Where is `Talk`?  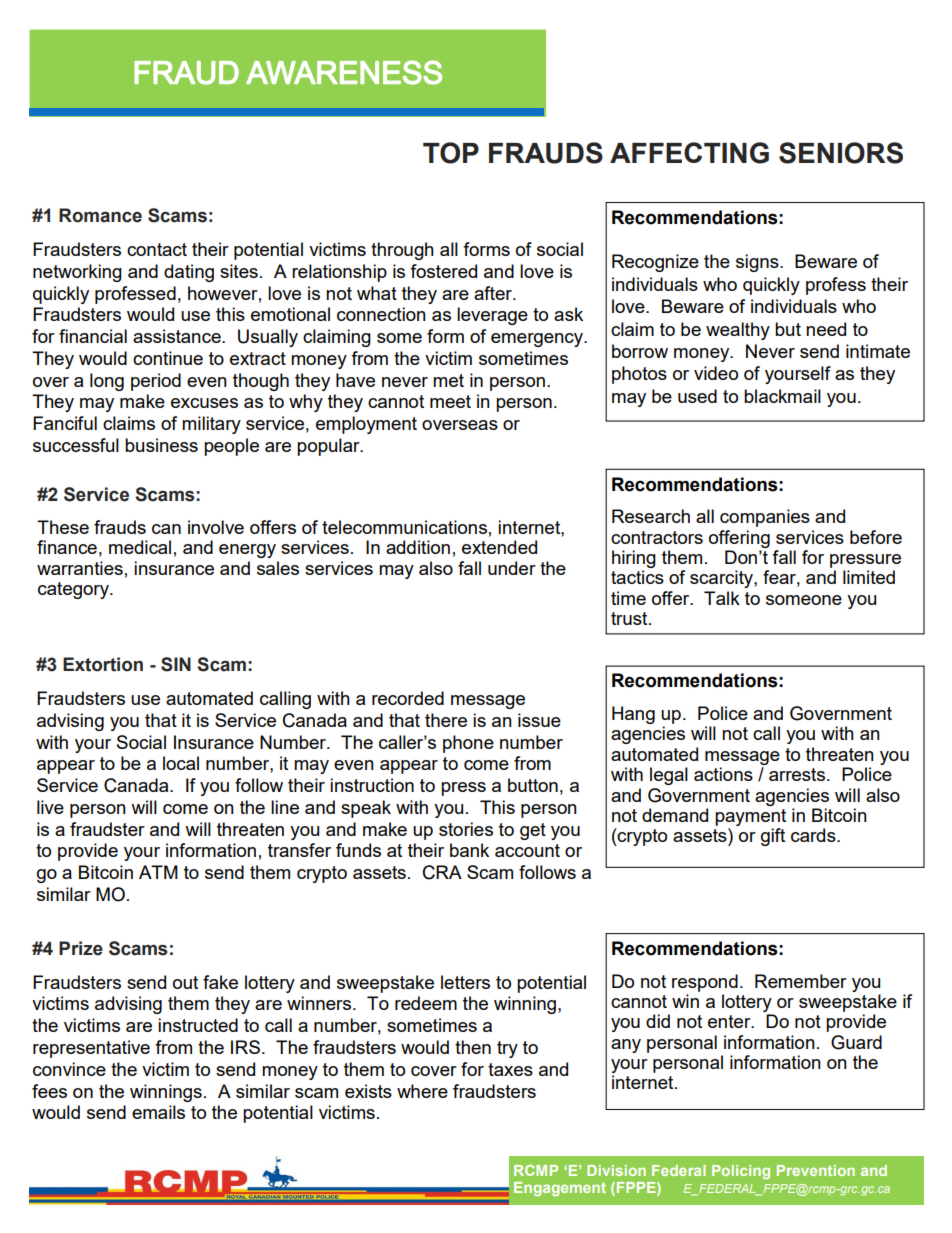 Talk is located at coordinates (722, 598).
